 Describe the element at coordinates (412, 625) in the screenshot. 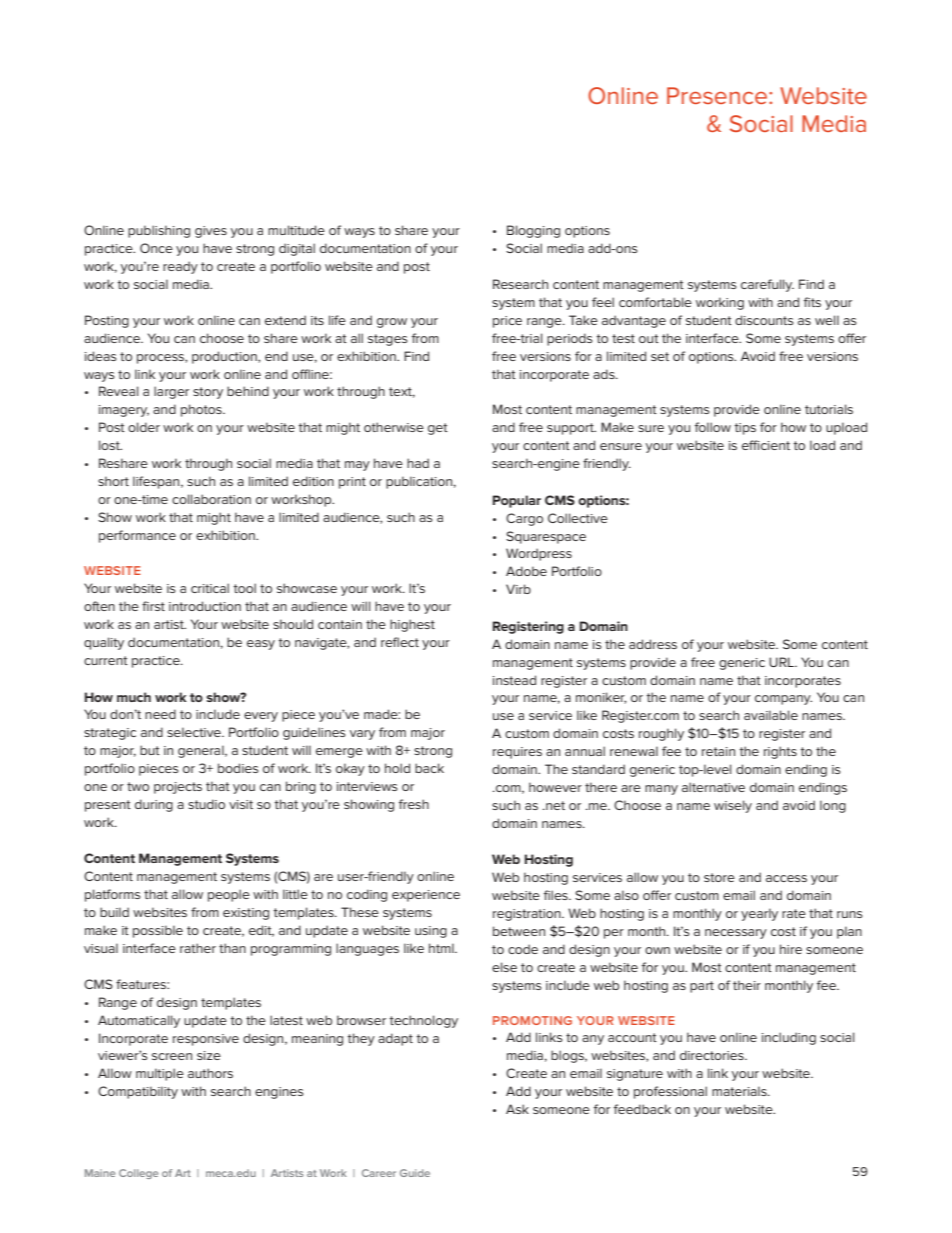

I see `highest` at that location.
